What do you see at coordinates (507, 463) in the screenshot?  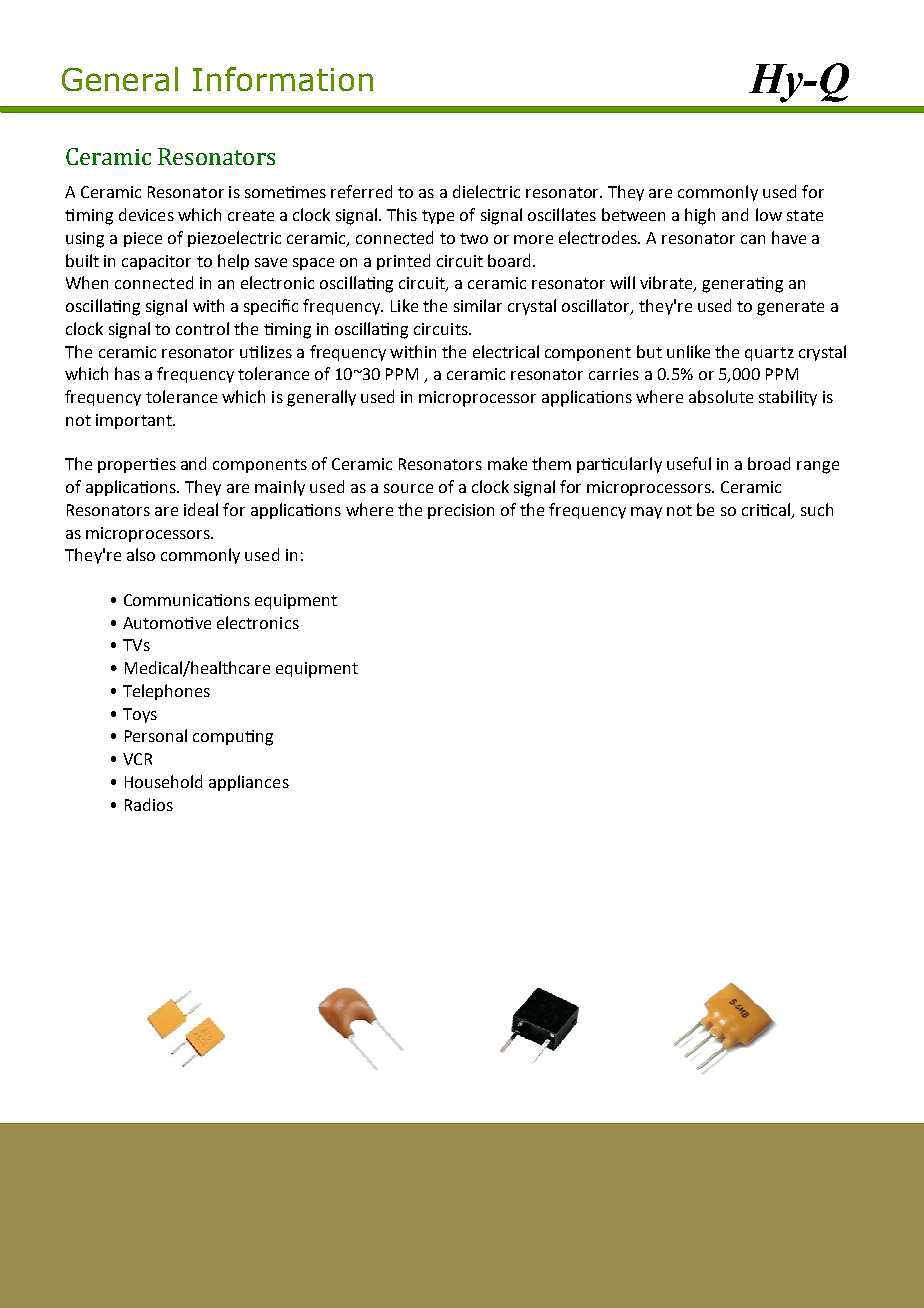 I see `make` at bounding box center [507, 463].
